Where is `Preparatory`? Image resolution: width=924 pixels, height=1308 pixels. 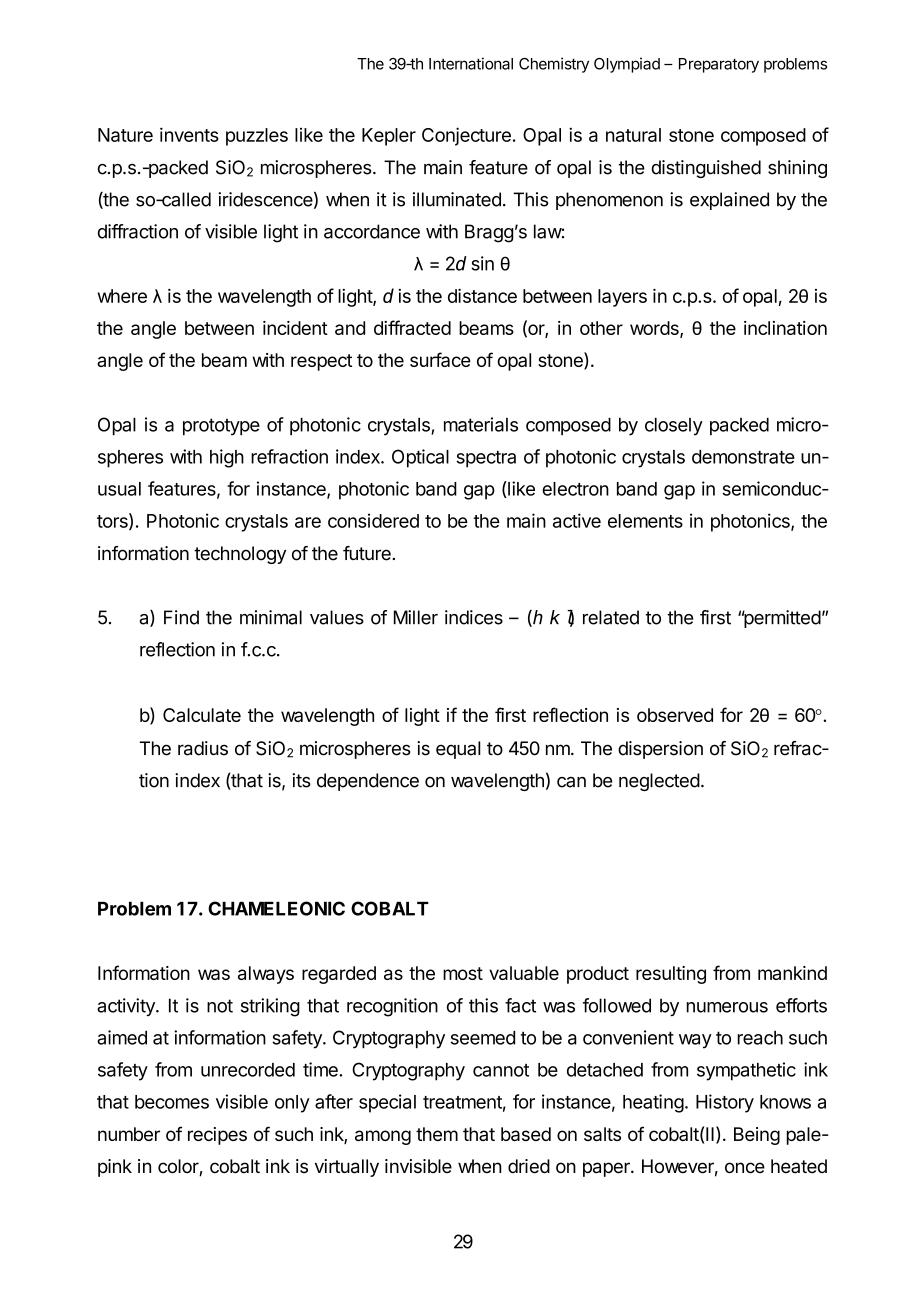 Preparatory is located at coordinates (719, 65).
